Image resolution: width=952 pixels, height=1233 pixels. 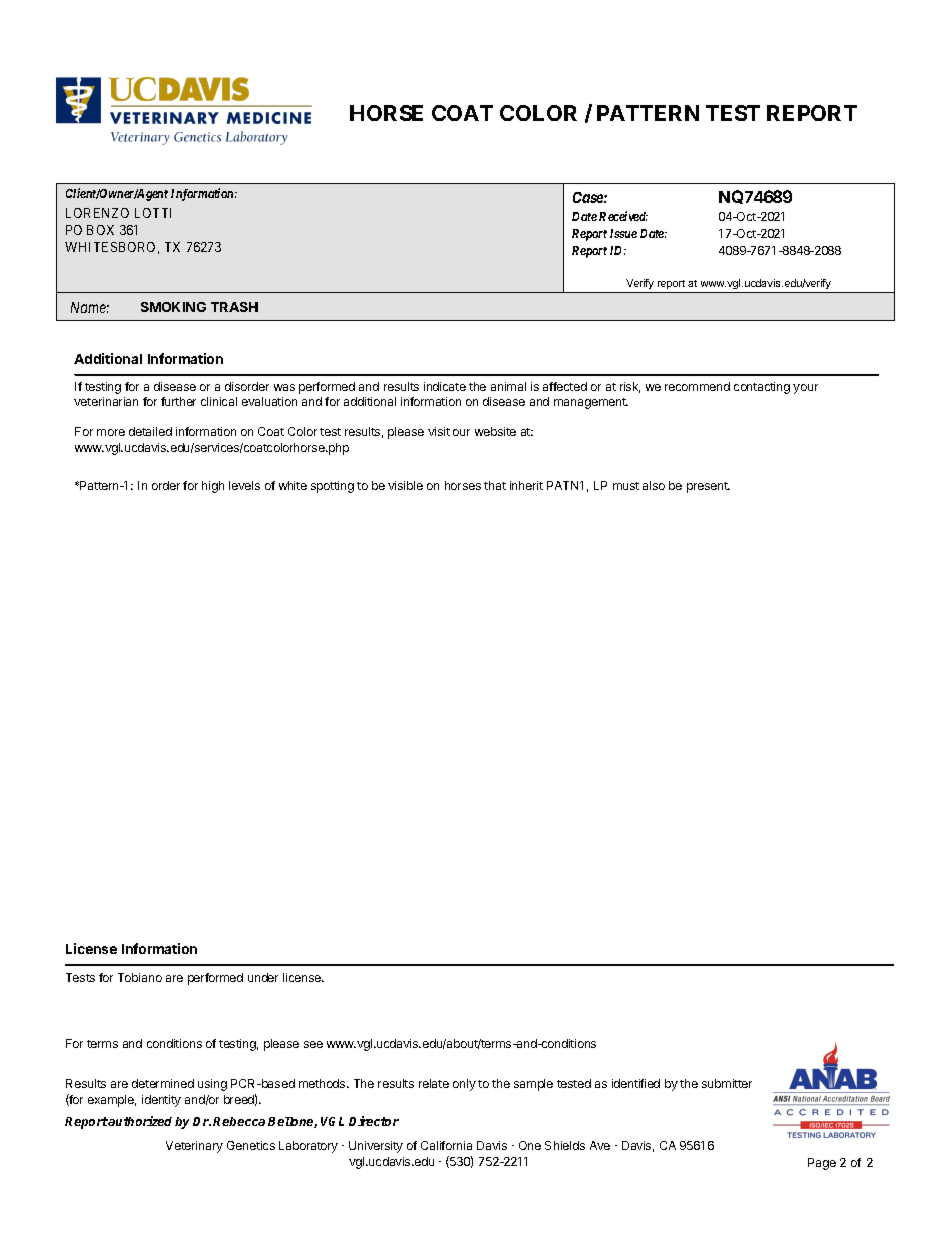 I want to click on under, so click(x=263, y=977).
